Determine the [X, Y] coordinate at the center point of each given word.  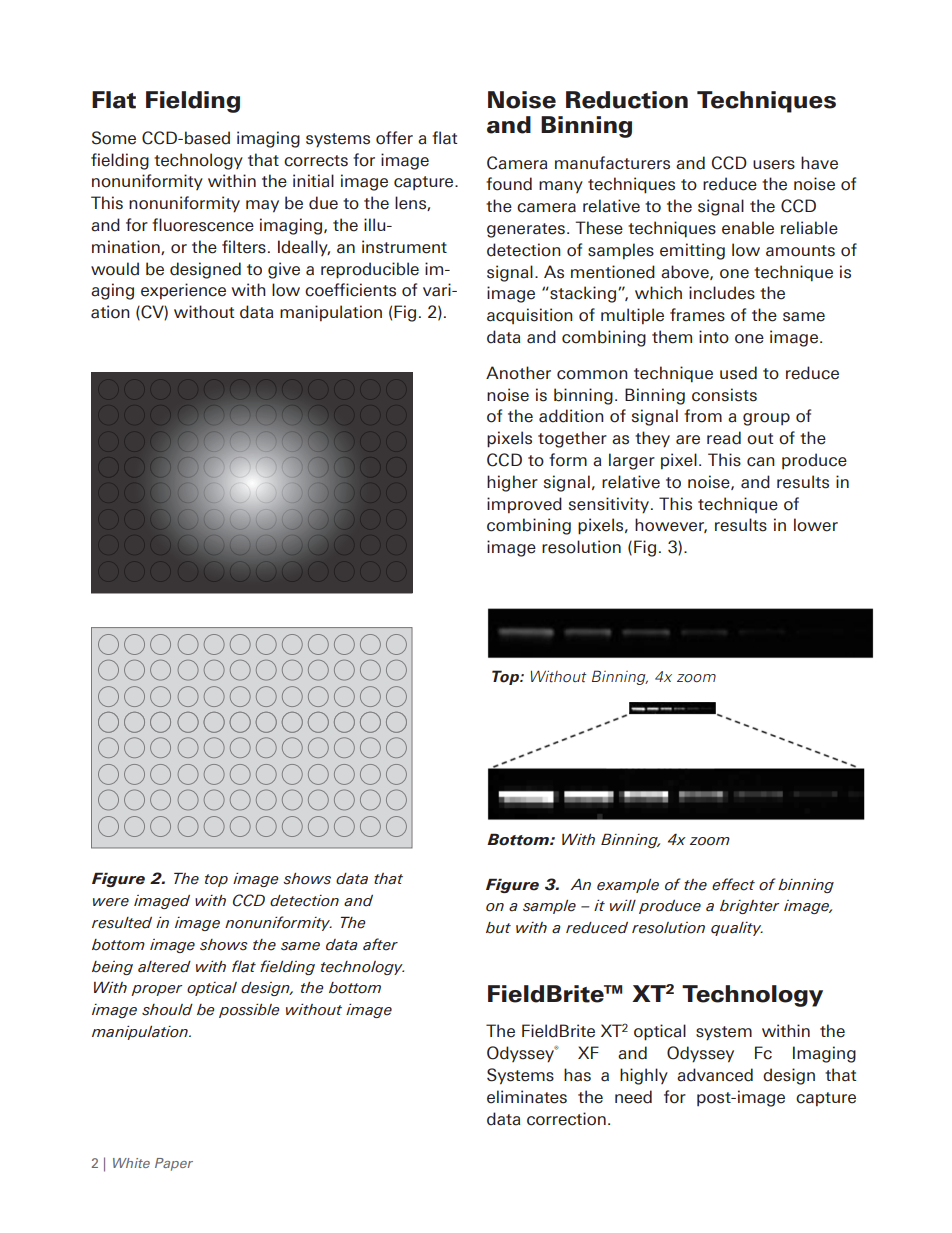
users [774, 165]
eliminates [527, 1097]
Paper [174, 1164]
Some [114, 138]
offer [394, 138]
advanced [715, 1075]
